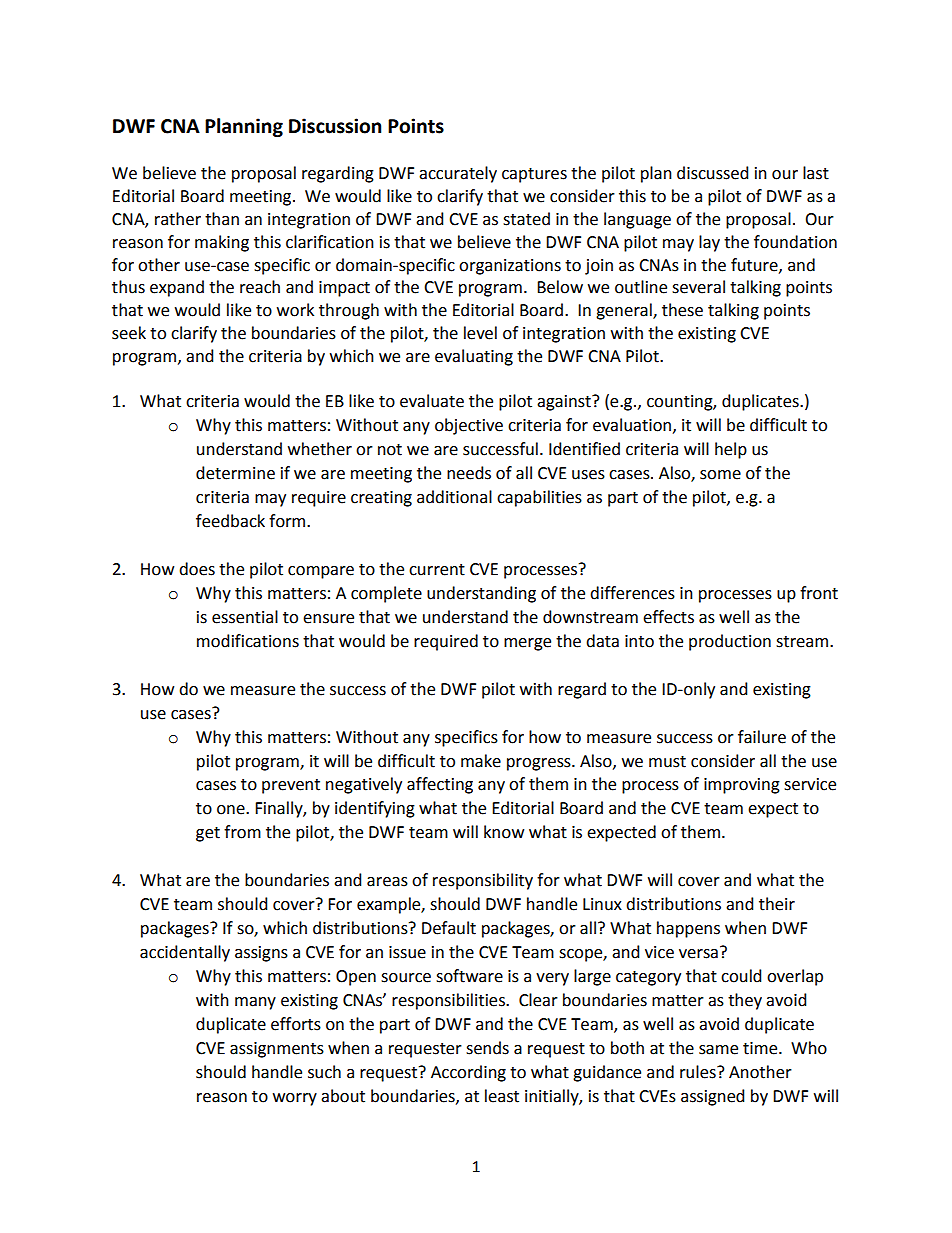 This screenshot has height=1233, width=952. What do you see at coordinates (458, 174) in the screenshot?
I see `accurately` at bounding box center [458, 174].
